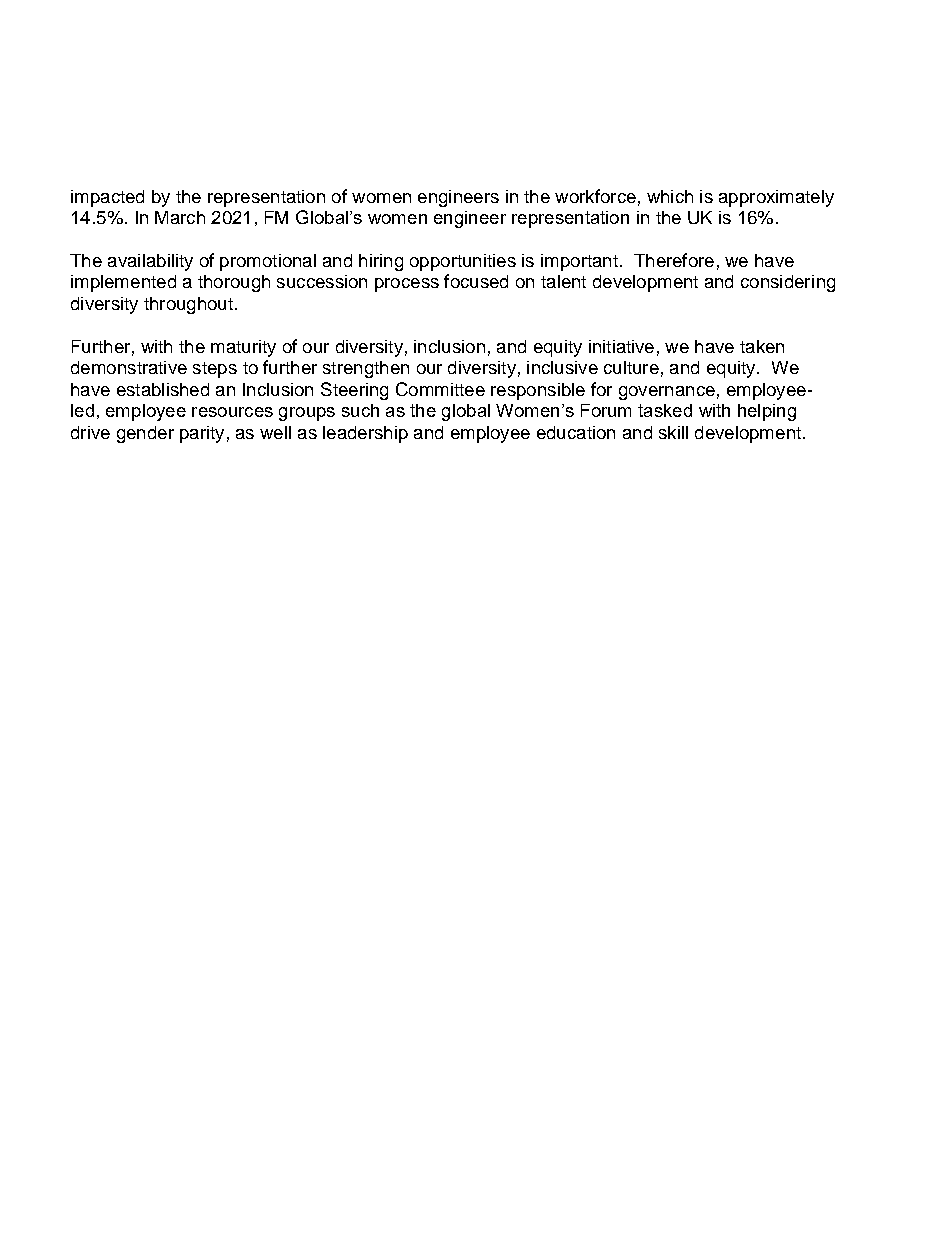 Image resolution: width=952 pixels, height=1233 pixels. Describe the element at coordinates (762, 346) in the screenshot. I see `taken` at that location.
